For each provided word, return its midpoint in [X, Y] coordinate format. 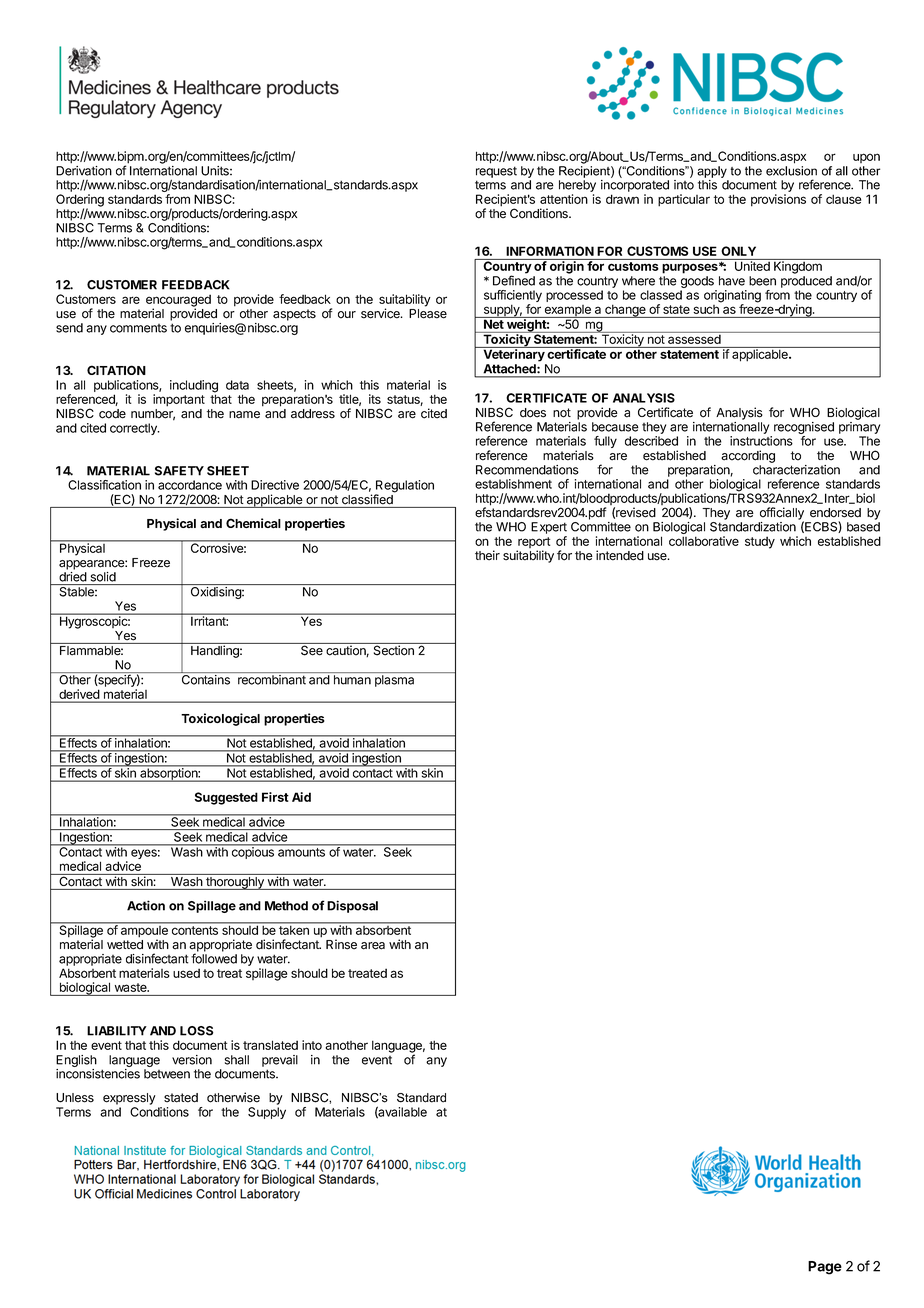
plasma [394, 681]
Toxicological [220, 719]
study [760, 542]
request [496, 172]
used [186, 973]
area [373, 946]
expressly [129, 1099]
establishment [513, 484]
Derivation [84, 171]
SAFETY [179, 471]
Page [825, 1268]
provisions [778, 200]
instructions [761, 441]
